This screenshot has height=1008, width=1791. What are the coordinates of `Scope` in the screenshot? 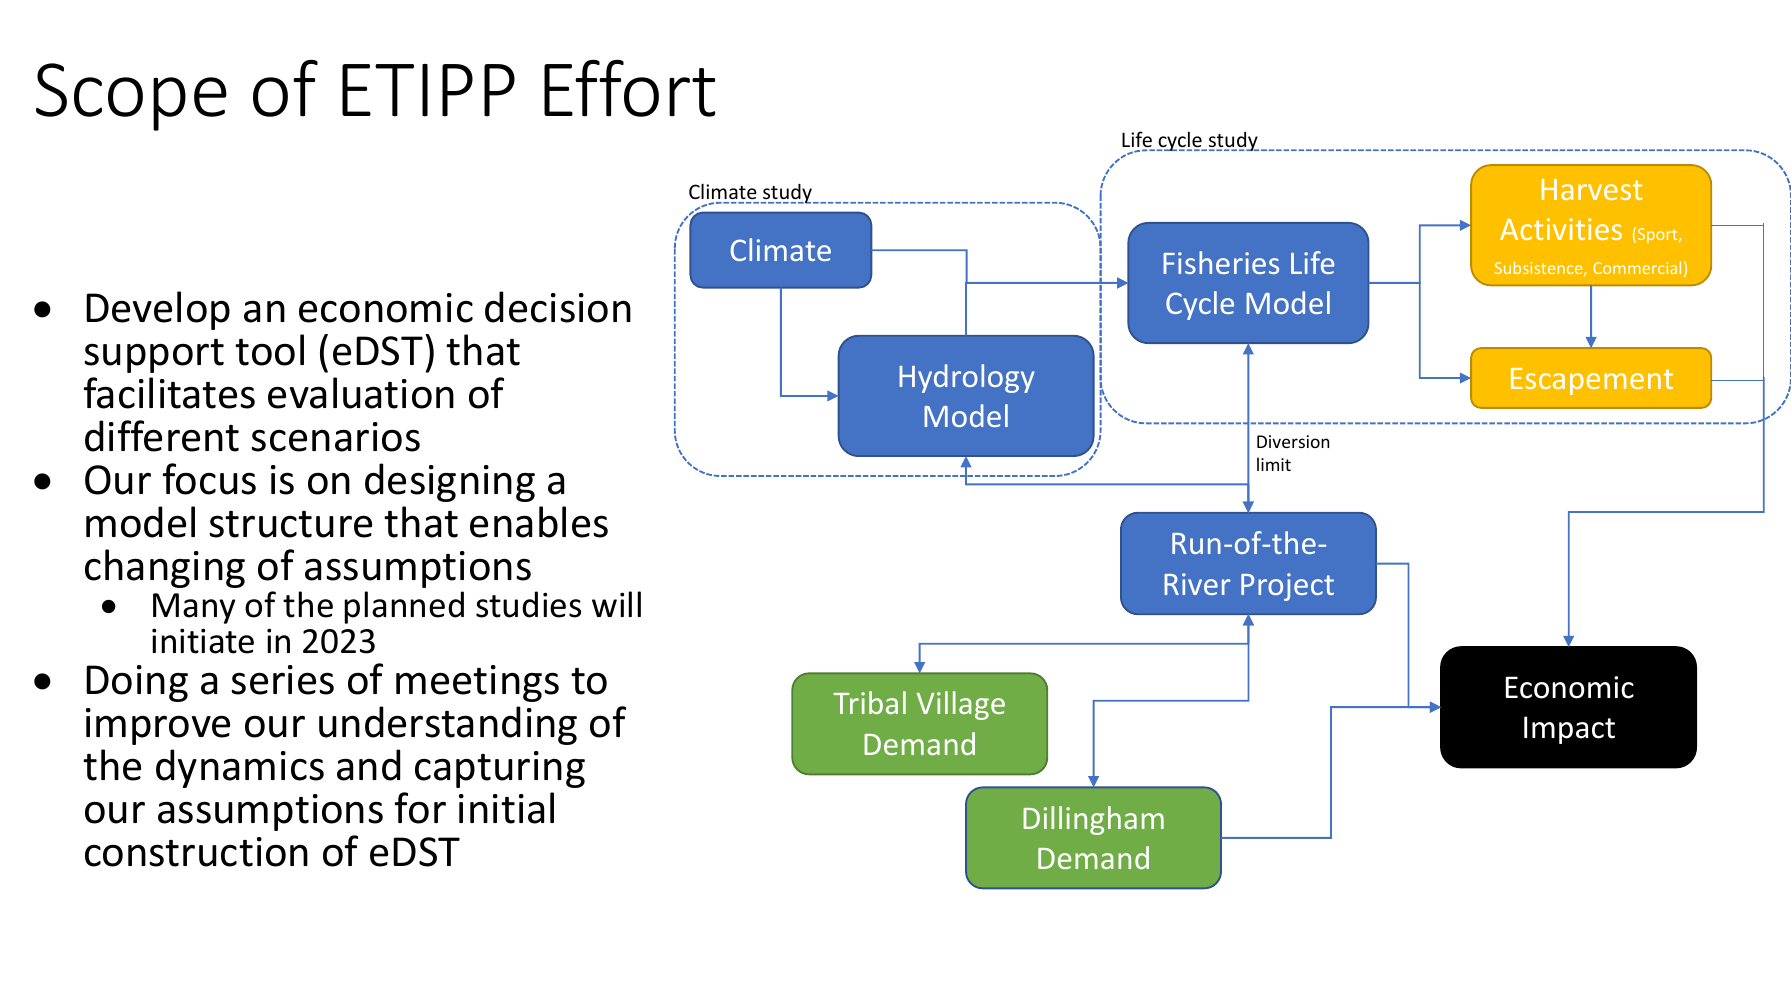 It's located at (131, 97).
